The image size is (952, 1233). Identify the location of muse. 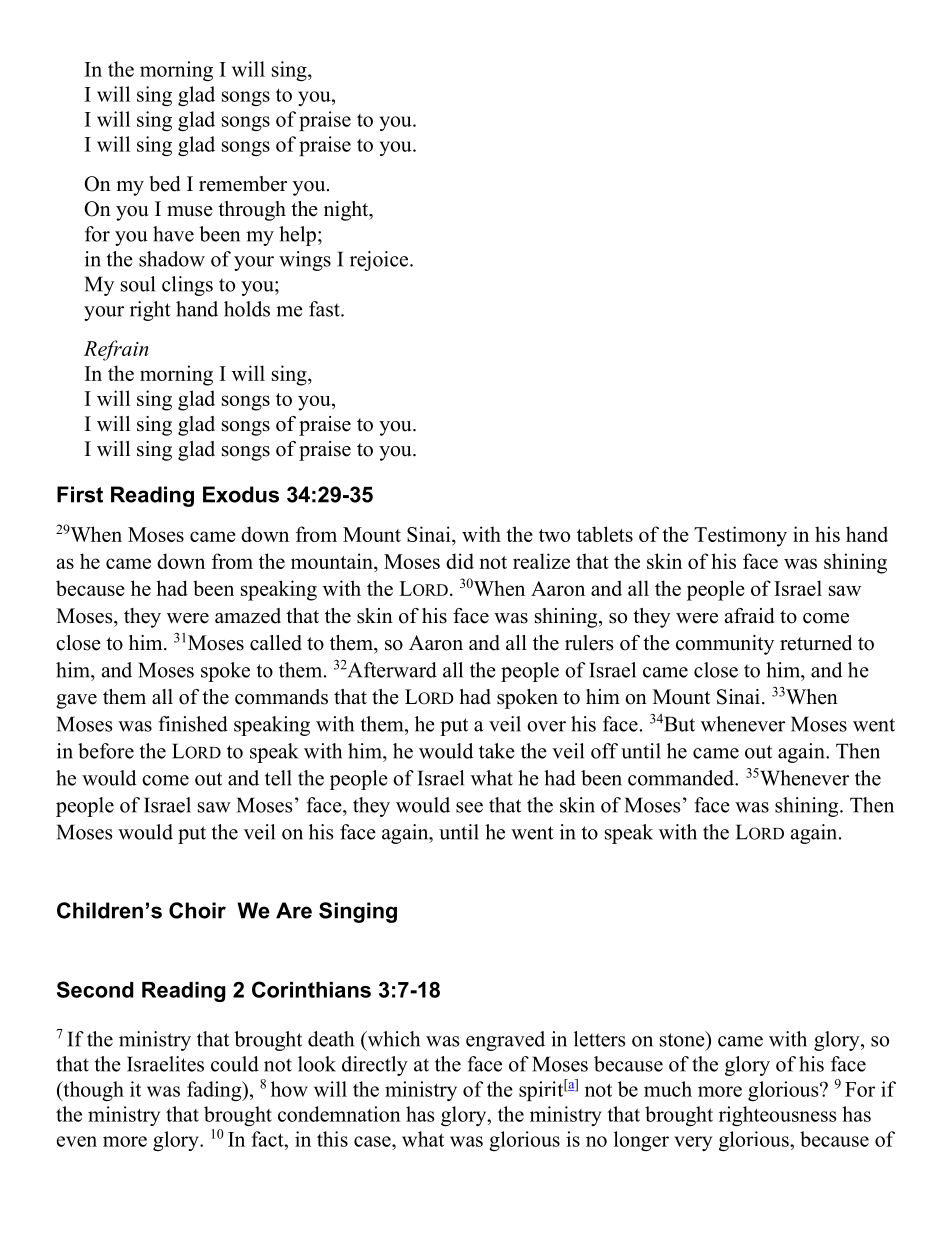
(190, 211).
